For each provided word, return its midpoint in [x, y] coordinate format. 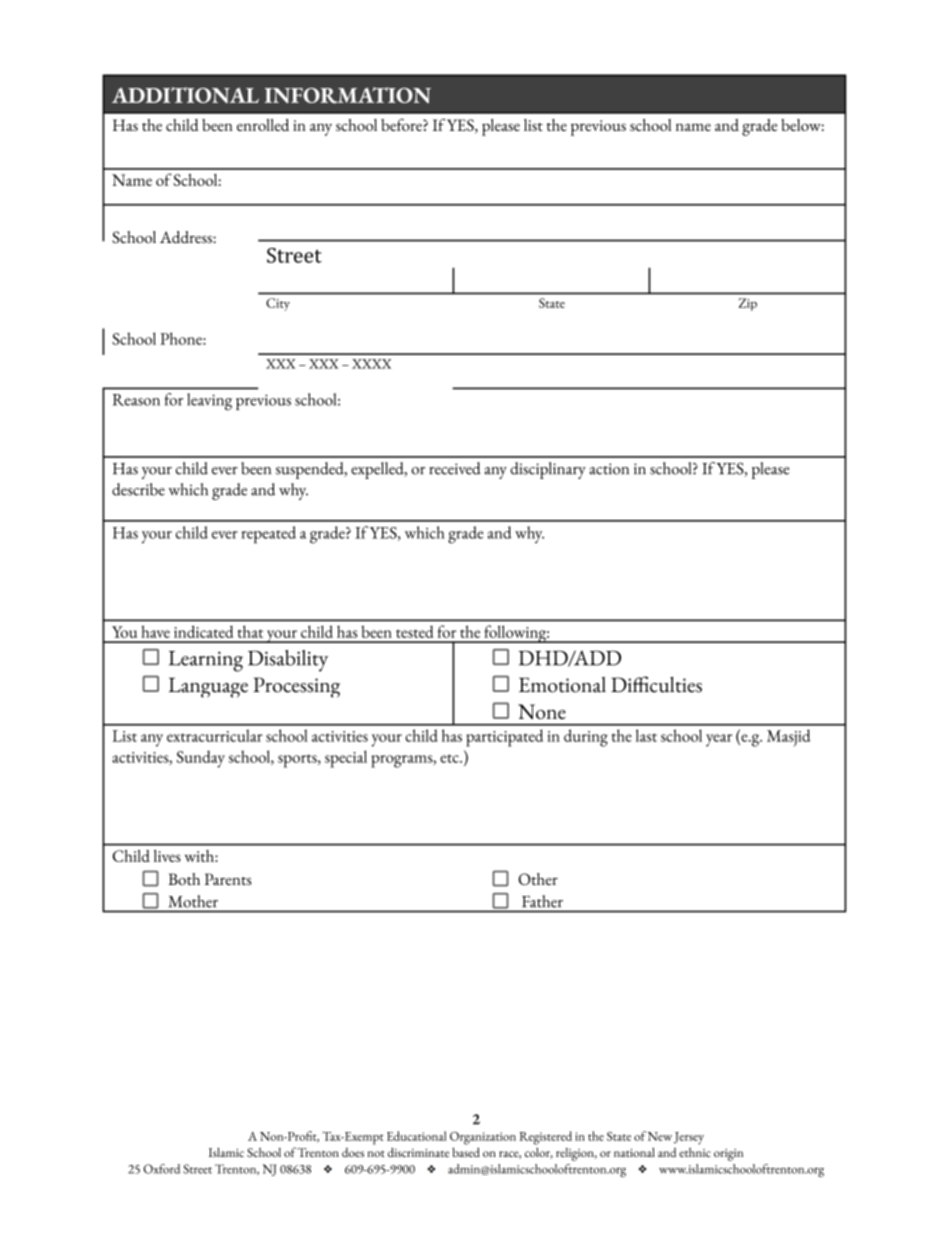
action [609, 469]
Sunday [201, 759]
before [402, 124]
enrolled [263, 125]
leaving [209, 402]
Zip [748, 304]
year [719, 740]
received [455, 468]
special [346, 759]
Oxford [162, 1169]
